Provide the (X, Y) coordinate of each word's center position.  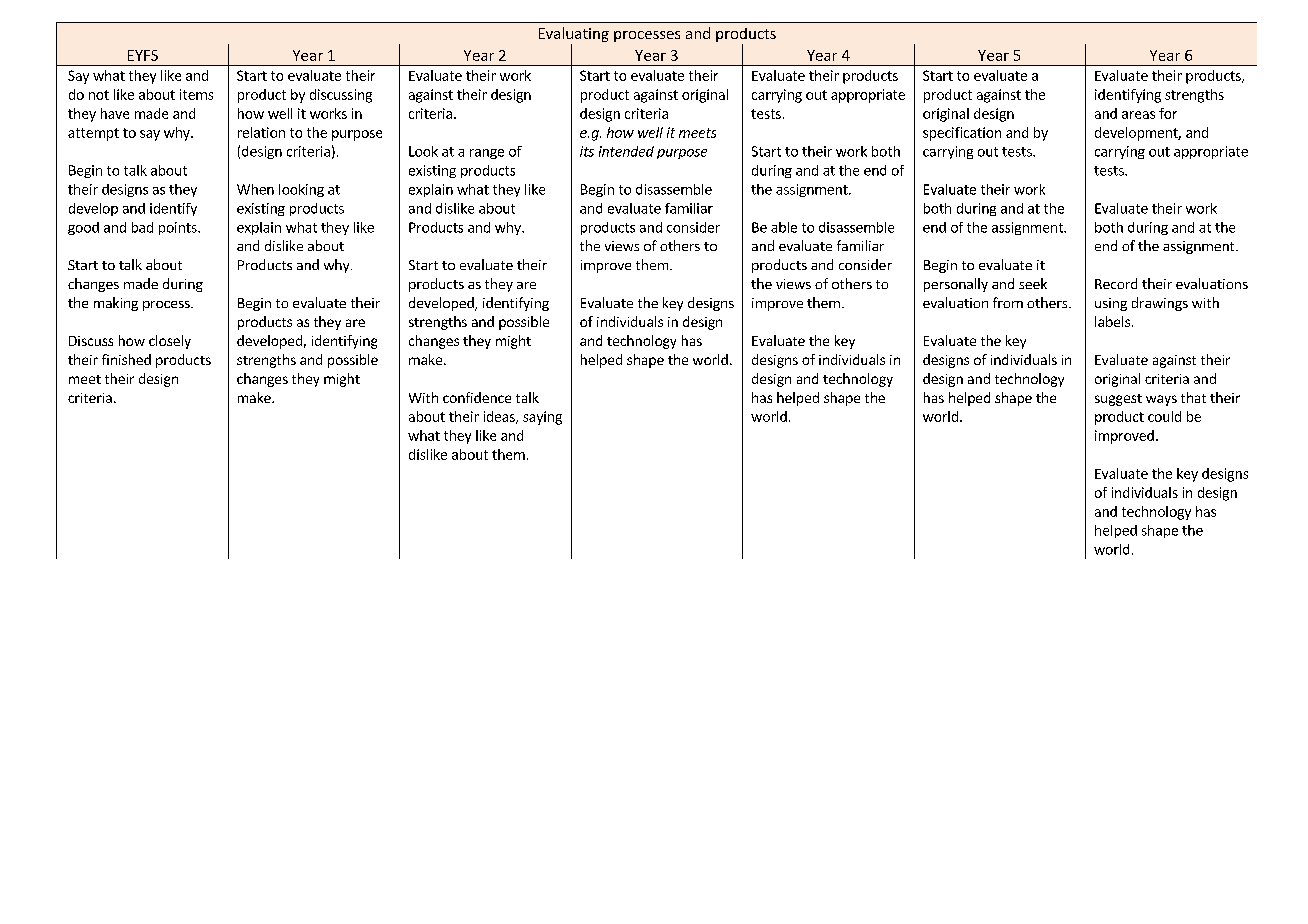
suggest (1118, 400)
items (196, 94)
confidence (477, 397)
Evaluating (574, 36)
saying (542, 418)
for (1168, 113)
